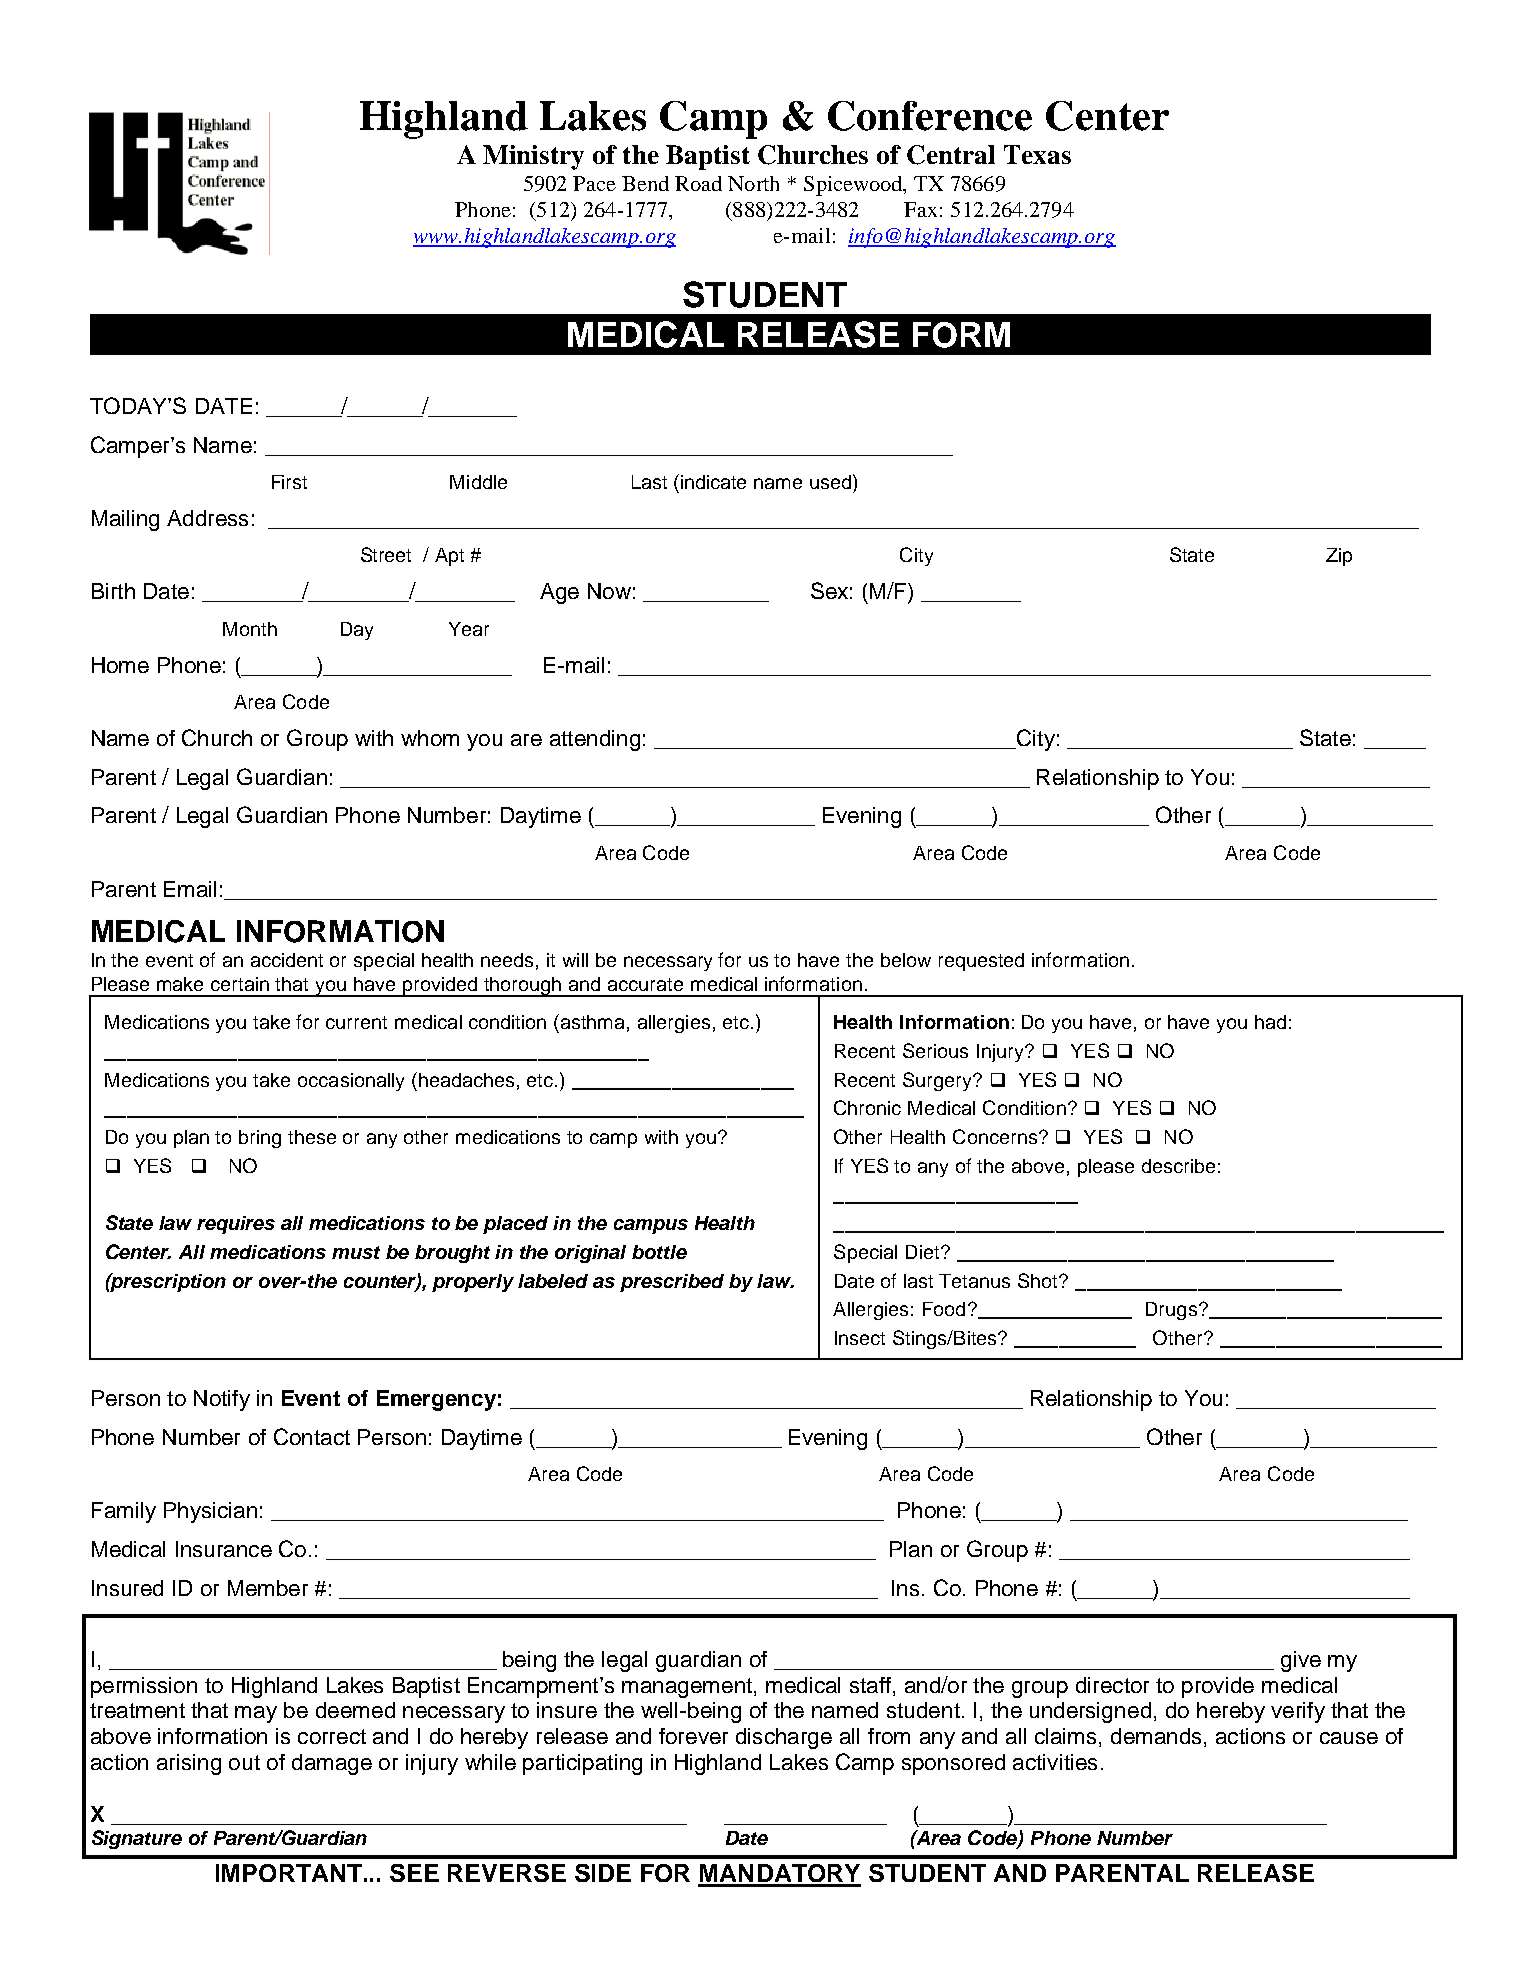  What do you see at coordinates (244, 1762) in the document?
I see `out` at bounding box center [244, 1762].
